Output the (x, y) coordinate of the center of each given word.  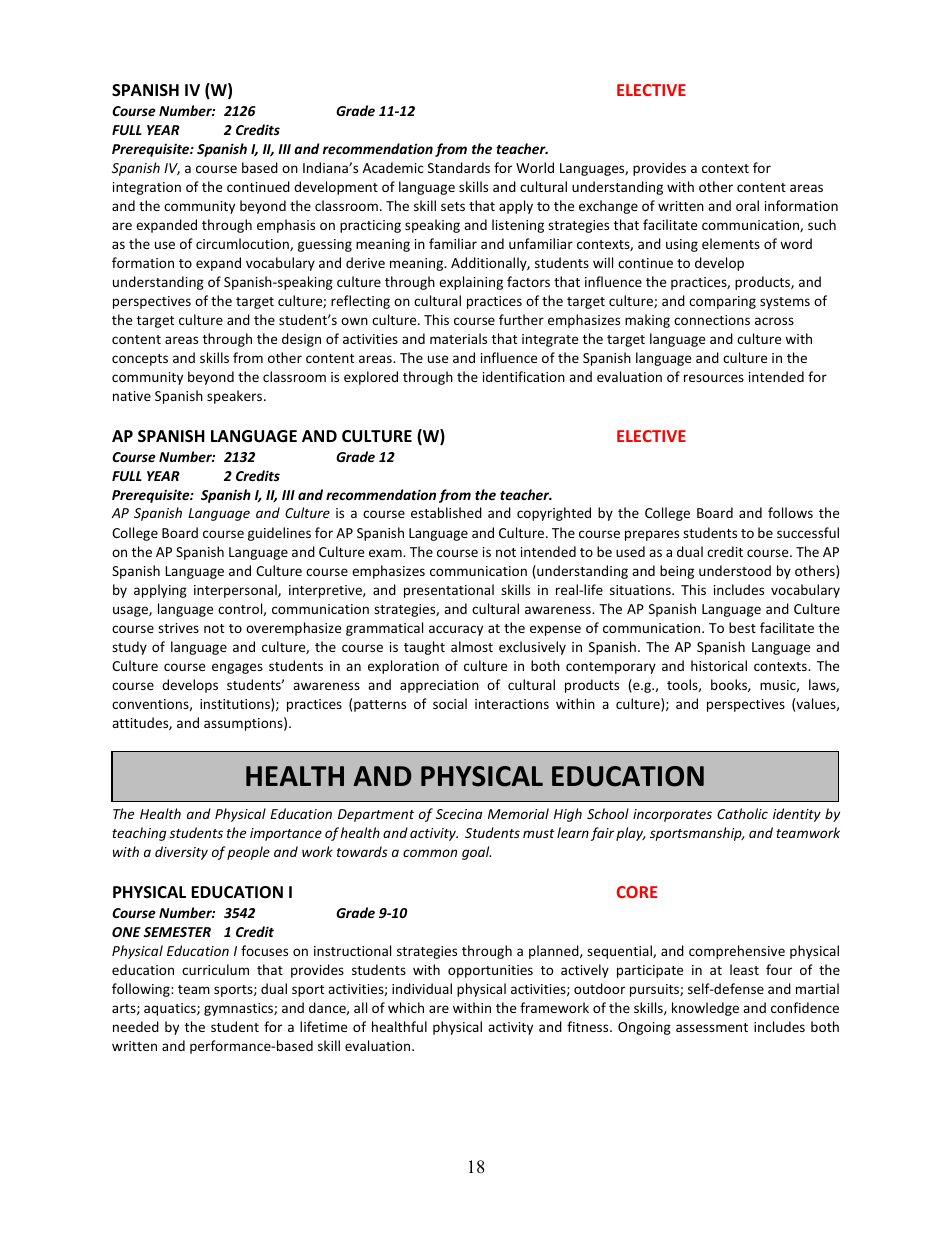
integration (147, 188)
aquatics (171, 1009)
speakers (236, 397)
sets (453, 206)
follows (790, 512)
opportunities (490, 971)
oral (747, 205)
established (446, 512)
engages (237, 668)
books (730, 685)
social (450, 703)
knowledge (705, 1009)
